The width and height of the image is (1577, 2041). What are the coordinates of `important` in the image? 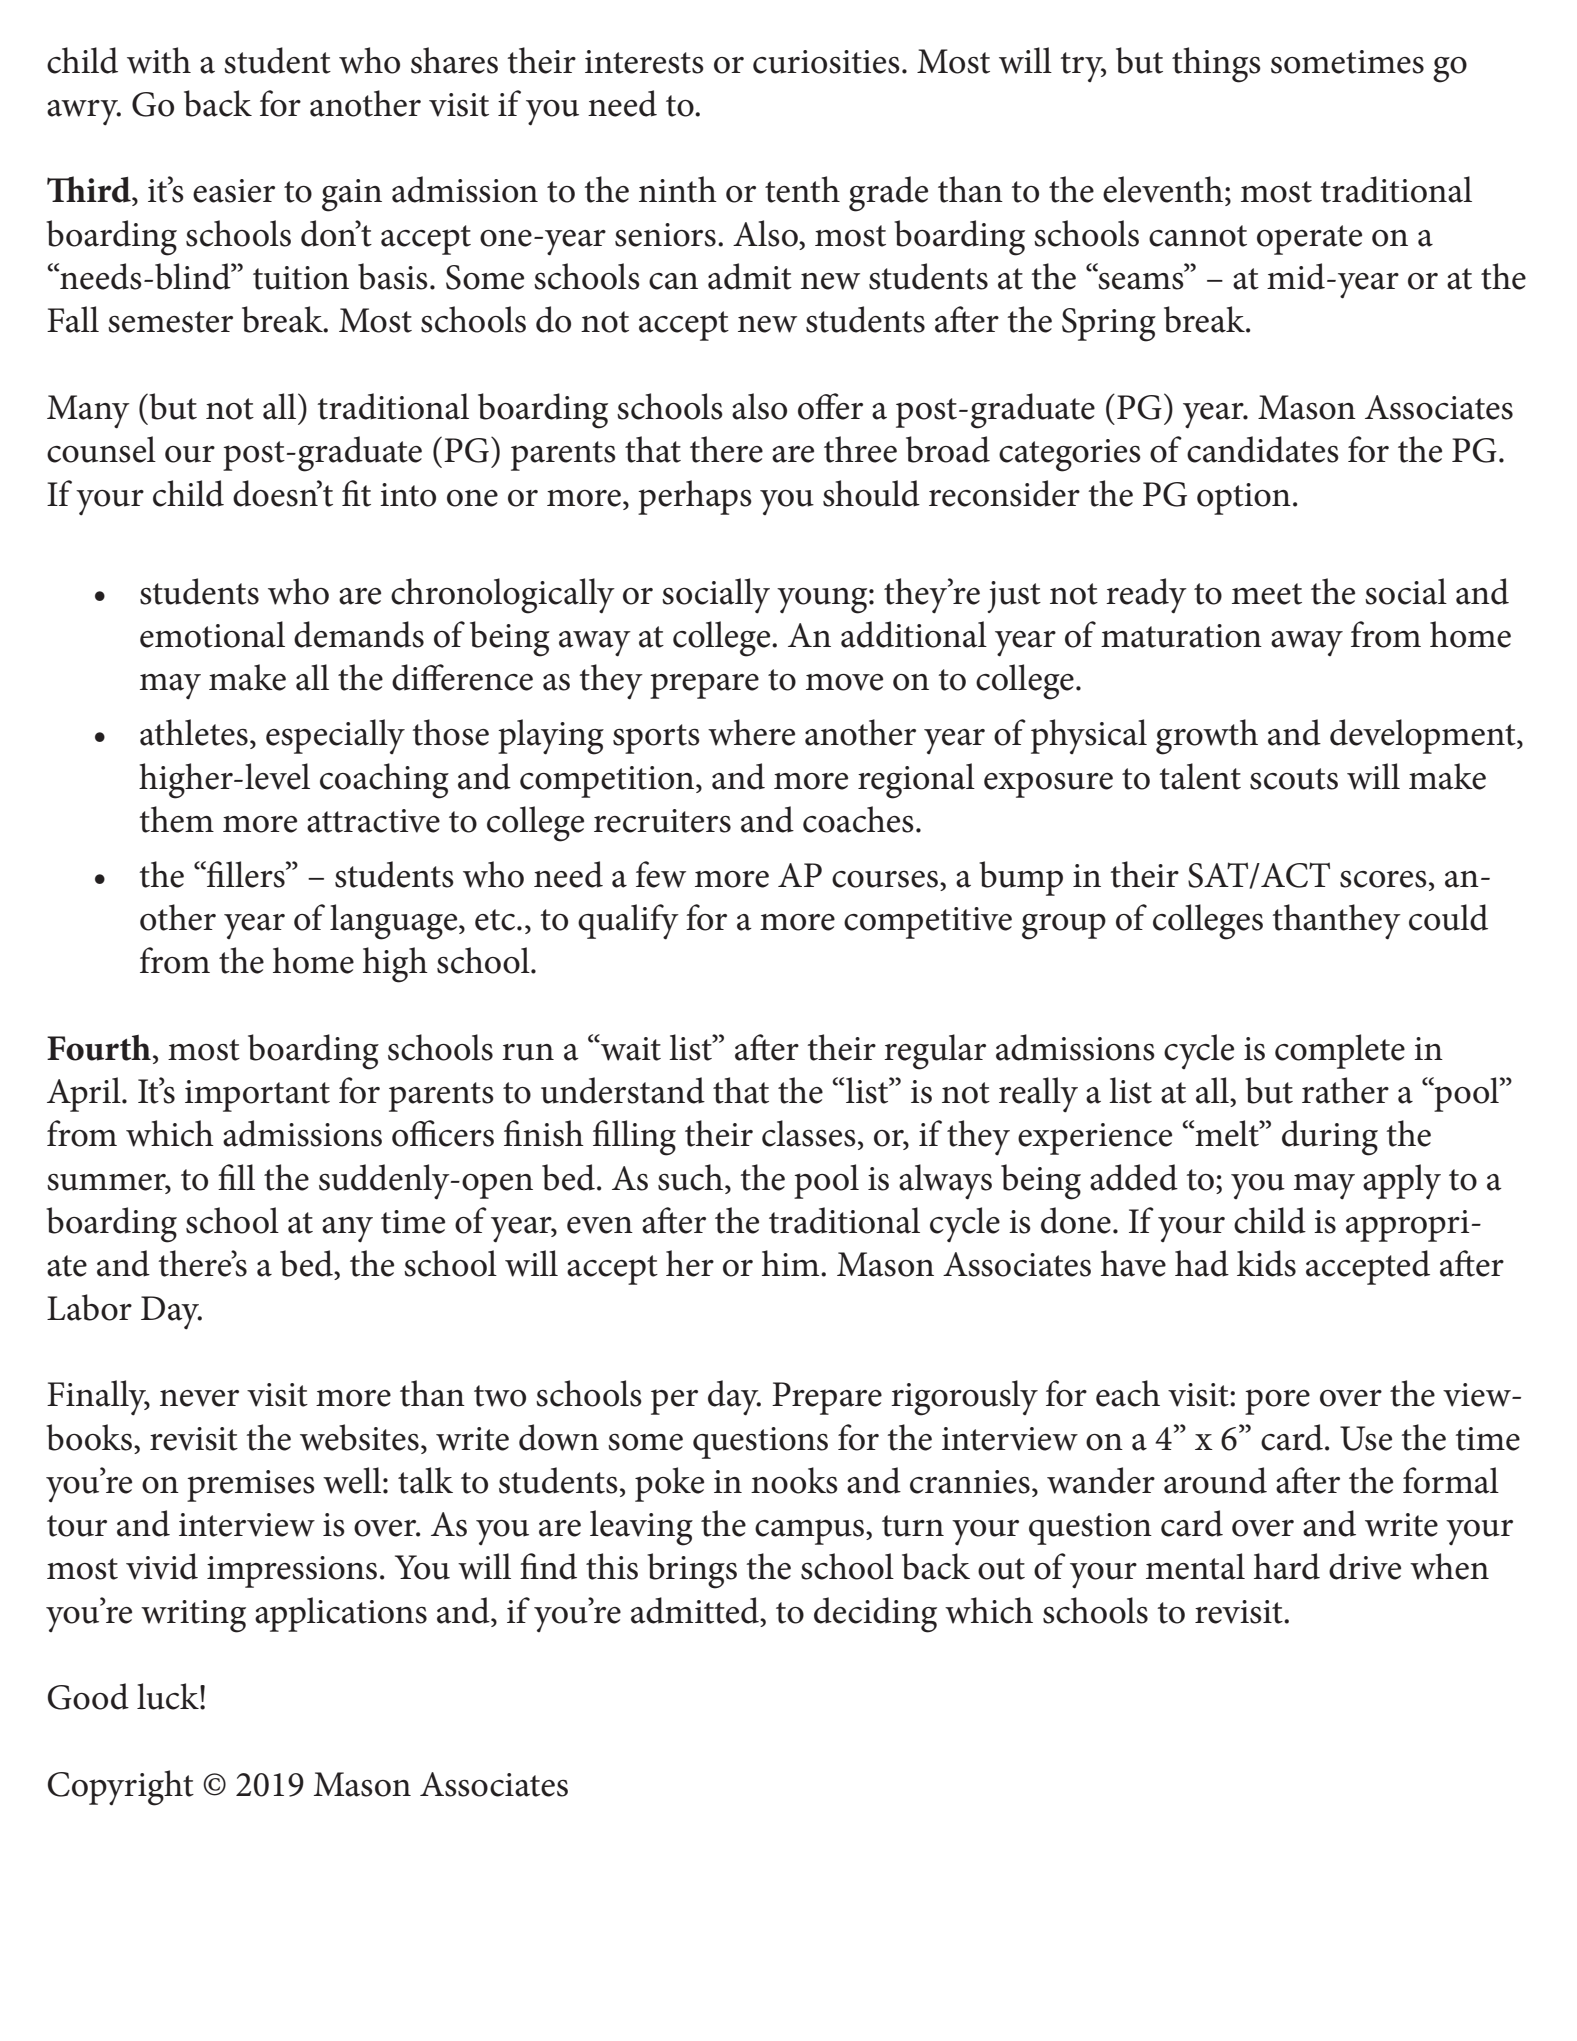 It's located at (257, 1096).
